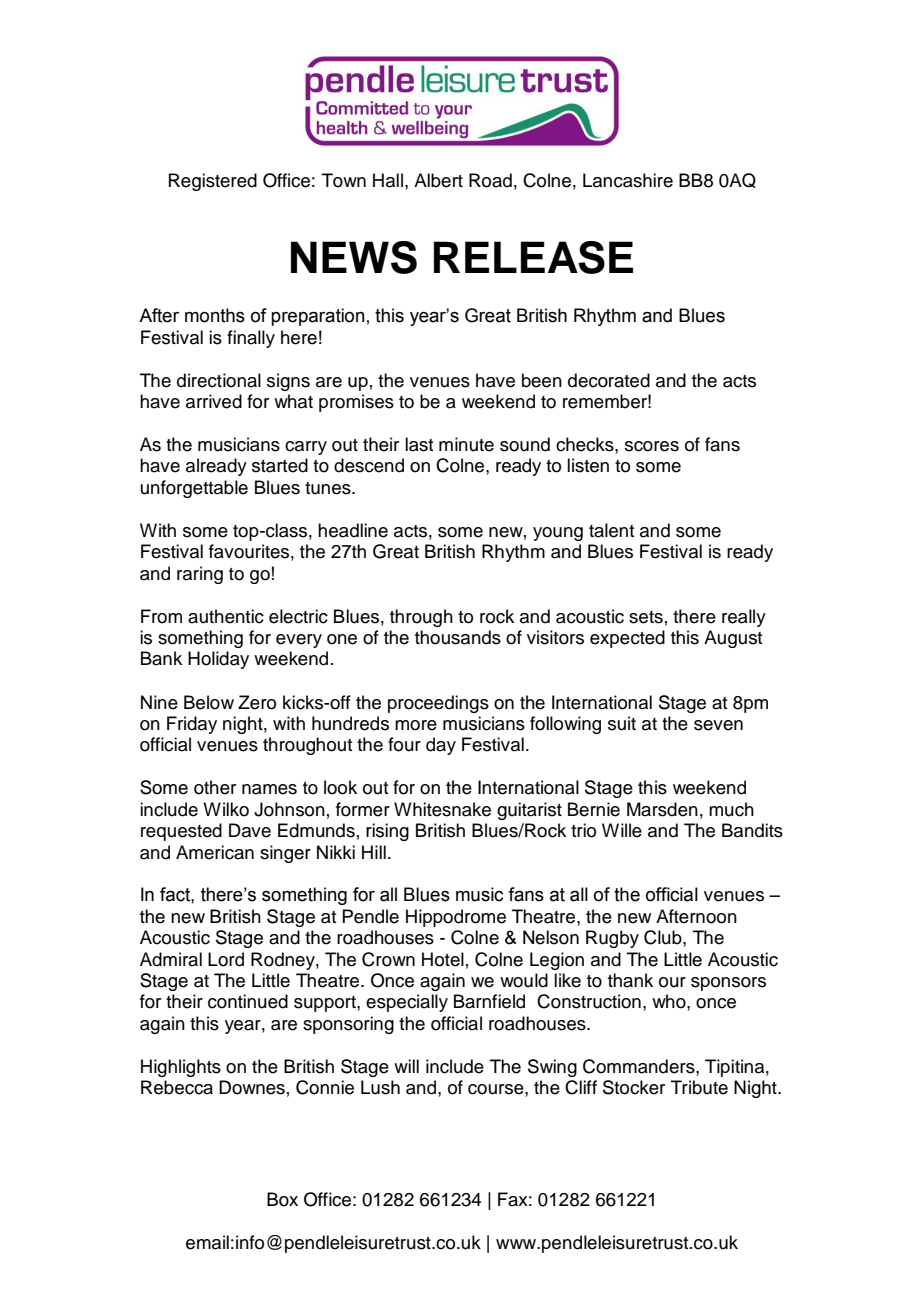 This screenshot has height=1308, width=924. I want to click on Registered, so click(213, 182).
